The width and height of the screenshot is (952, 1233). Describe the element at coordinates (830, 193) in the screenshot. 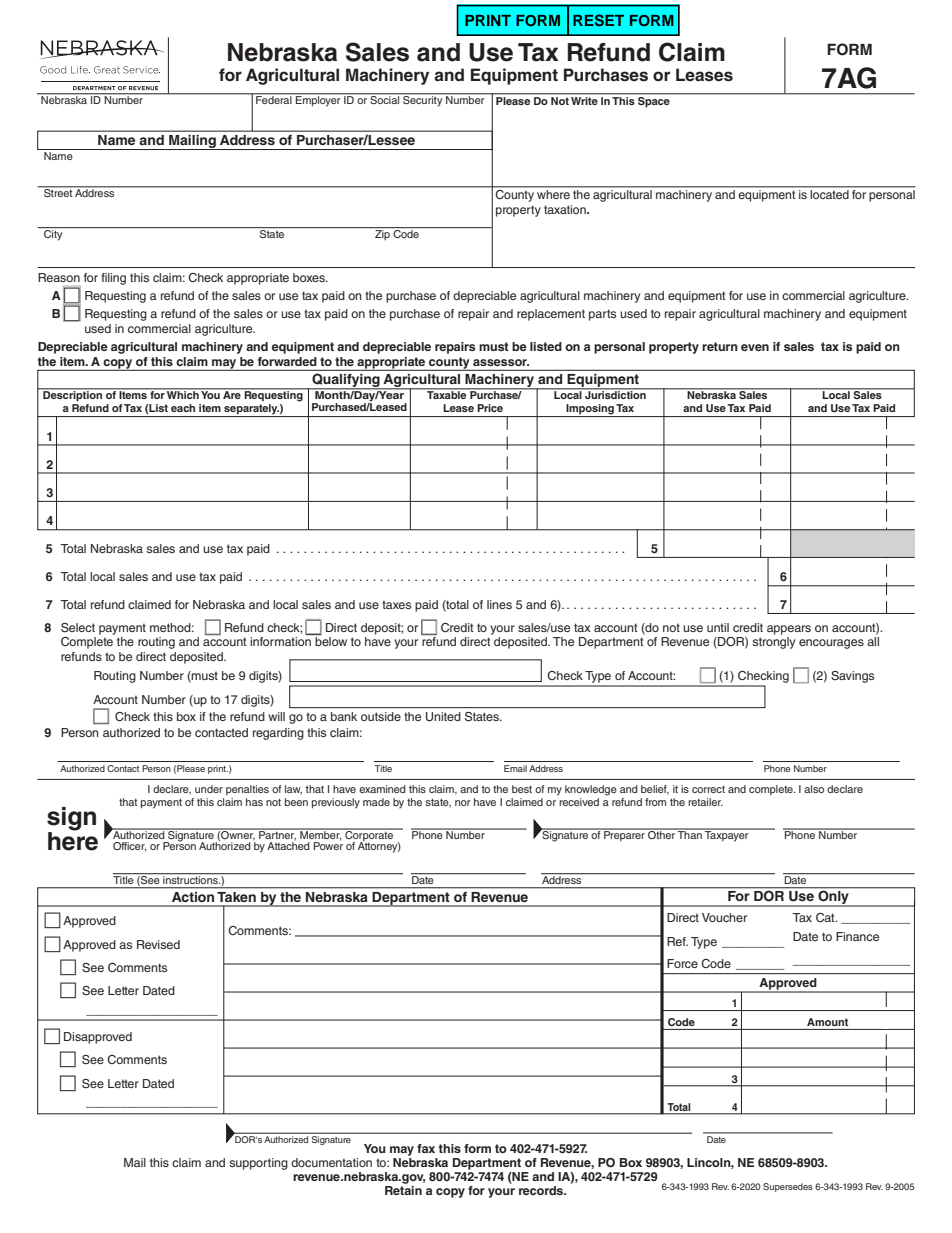

I see `located` at that location.
